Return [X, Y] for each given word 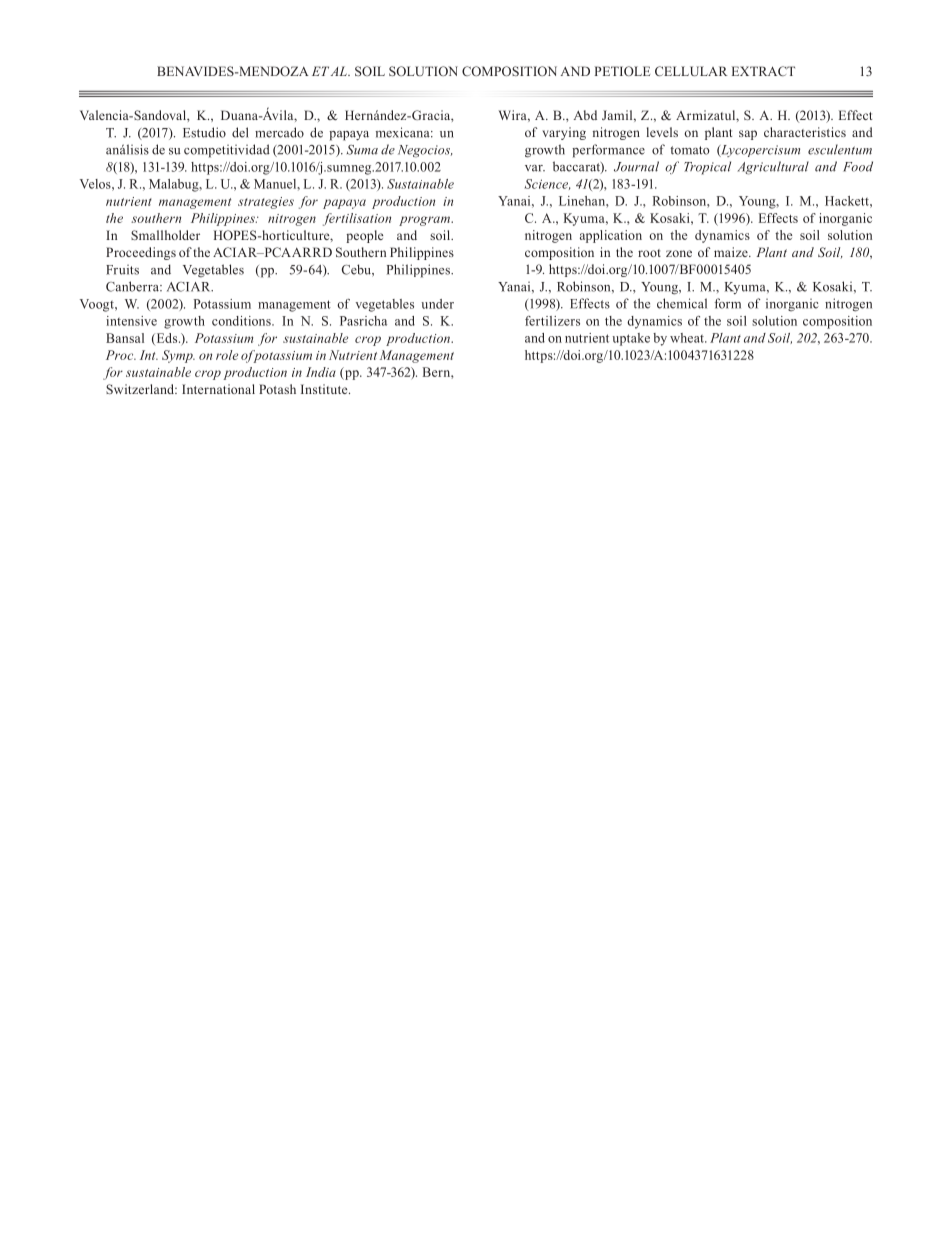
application [611, 236]
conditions [242, 321]
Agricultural [773, 168]
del [240, 132]
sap [748, 135]
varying [564, 133]
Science [547, 184]
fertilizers [552, 321]
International [218, 389]
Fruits [122, 270]
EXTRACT [763, 71]
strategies [266, 203]
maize [732, 252]
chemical [682, 303]
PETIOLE [622, 71]
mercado [279, 132]
